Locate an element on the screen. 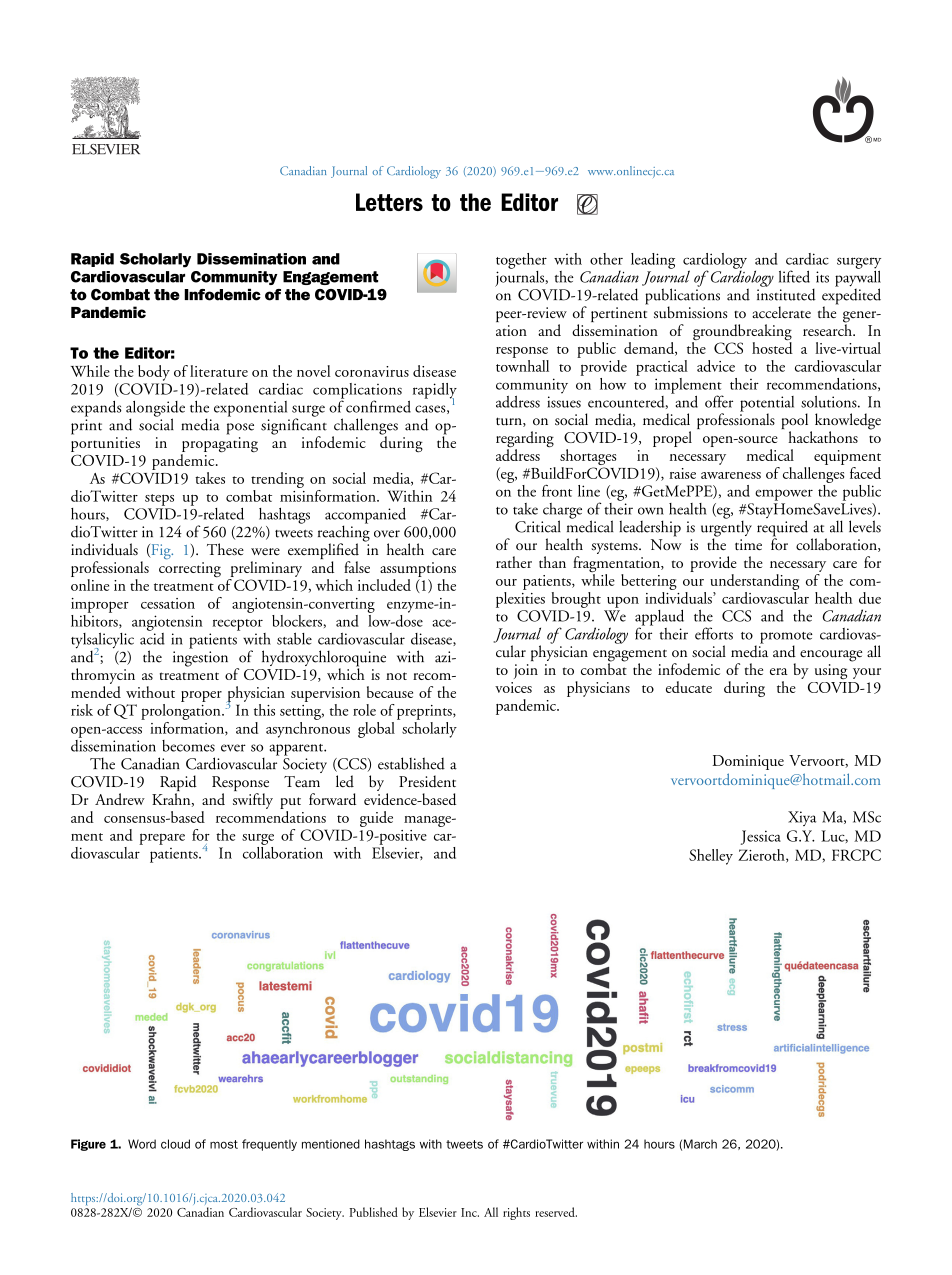 The image size is (952, 1275). voices is located at coordinates (513, 687).
